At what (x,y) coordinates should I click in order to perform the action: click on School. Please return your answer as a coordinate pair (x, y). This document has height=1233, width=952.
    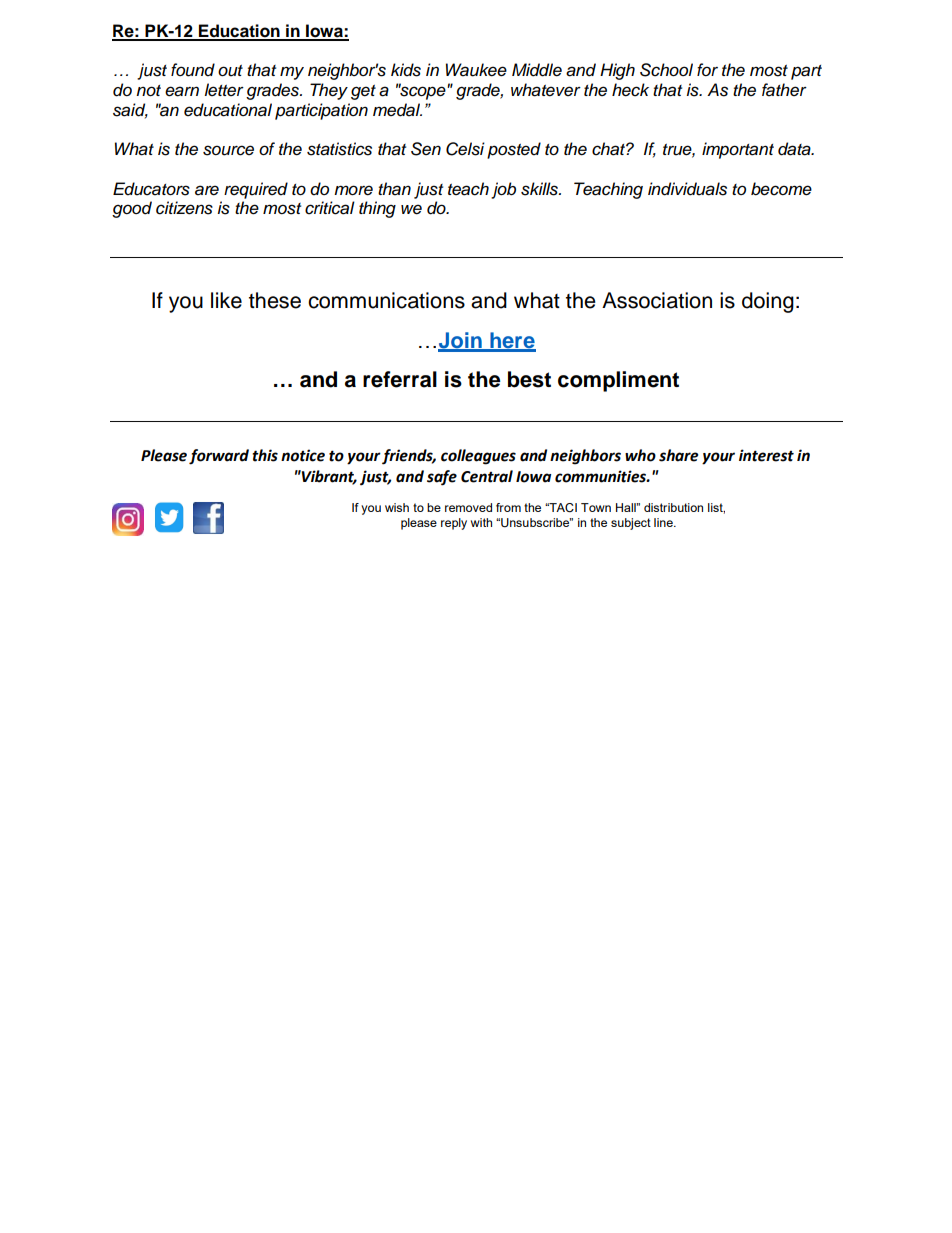
    Looking at the image, I should click on (666, 70).
